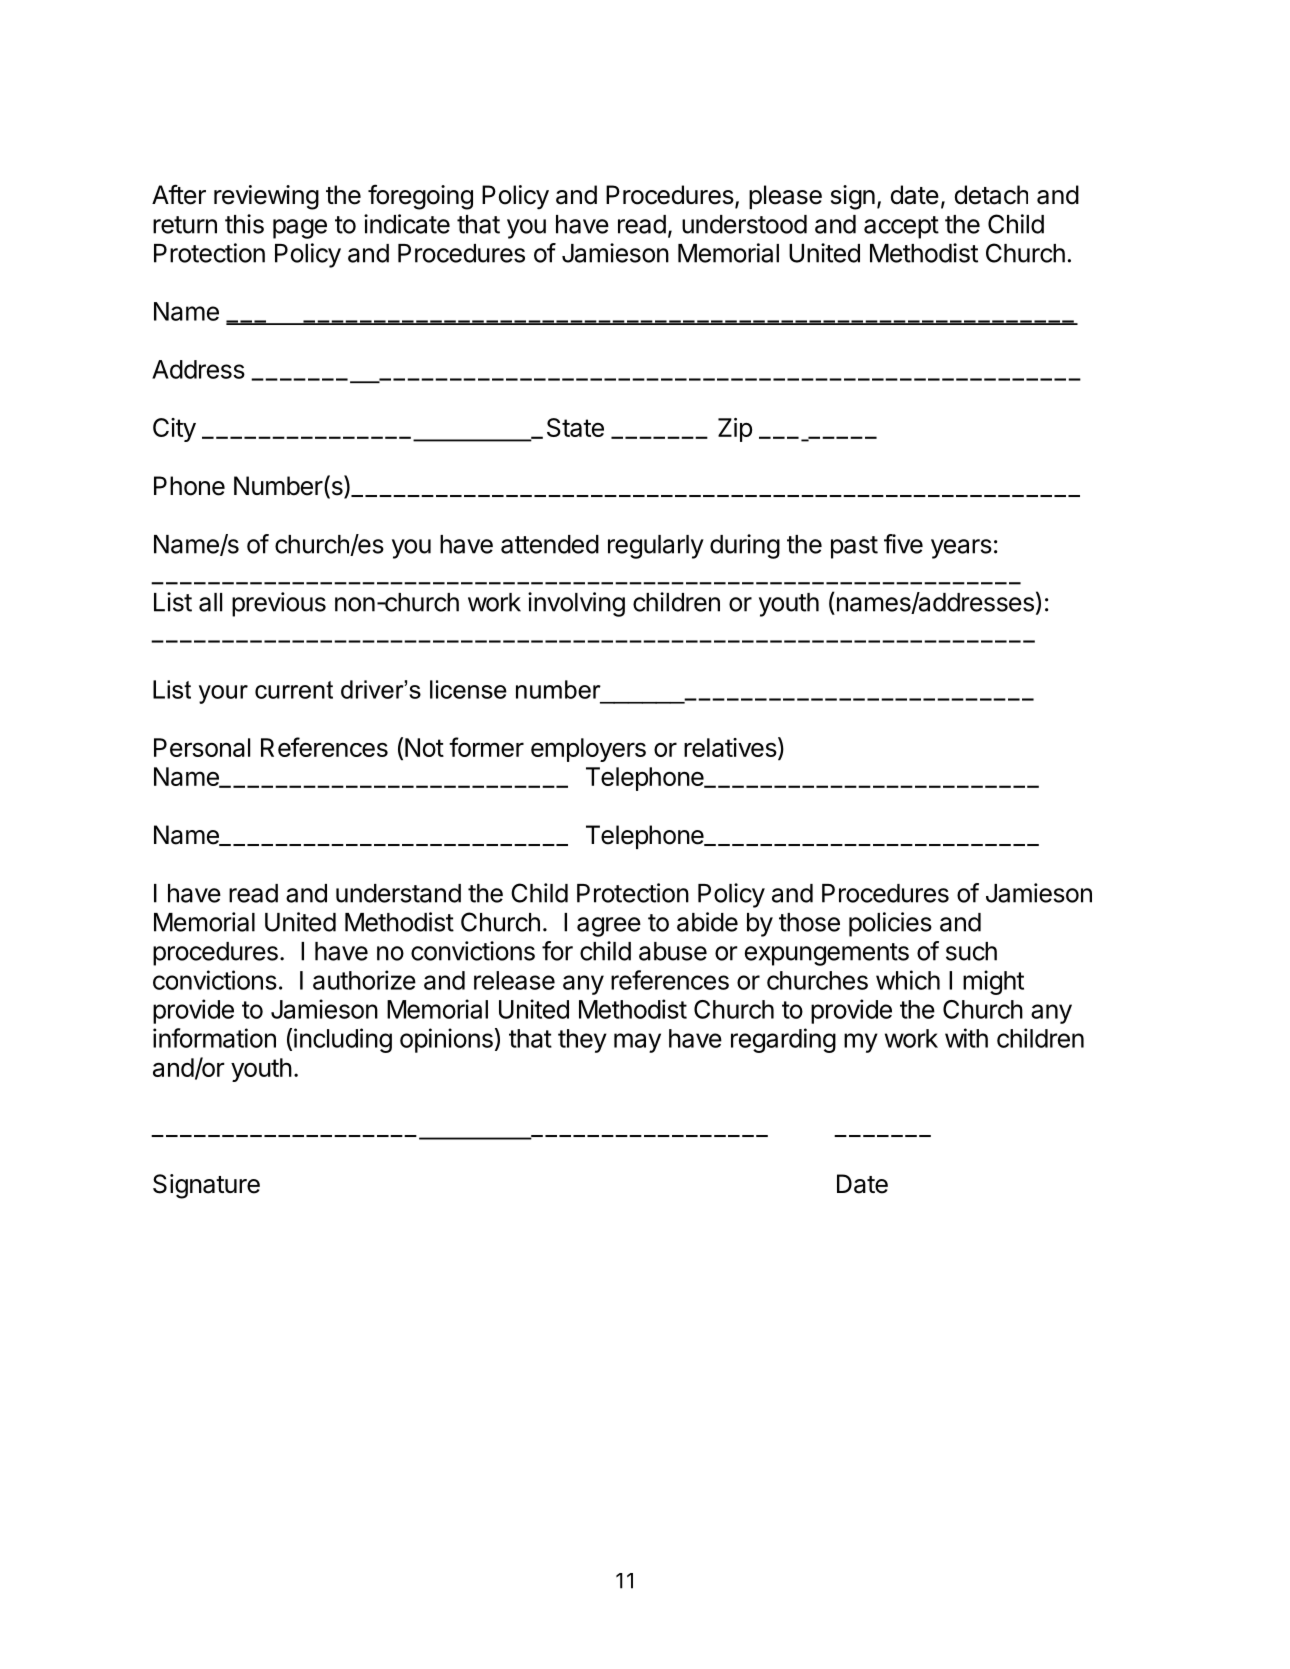 This screenshot has width=1290, height=1669. I want to click on Personal, so click(202, 747).
